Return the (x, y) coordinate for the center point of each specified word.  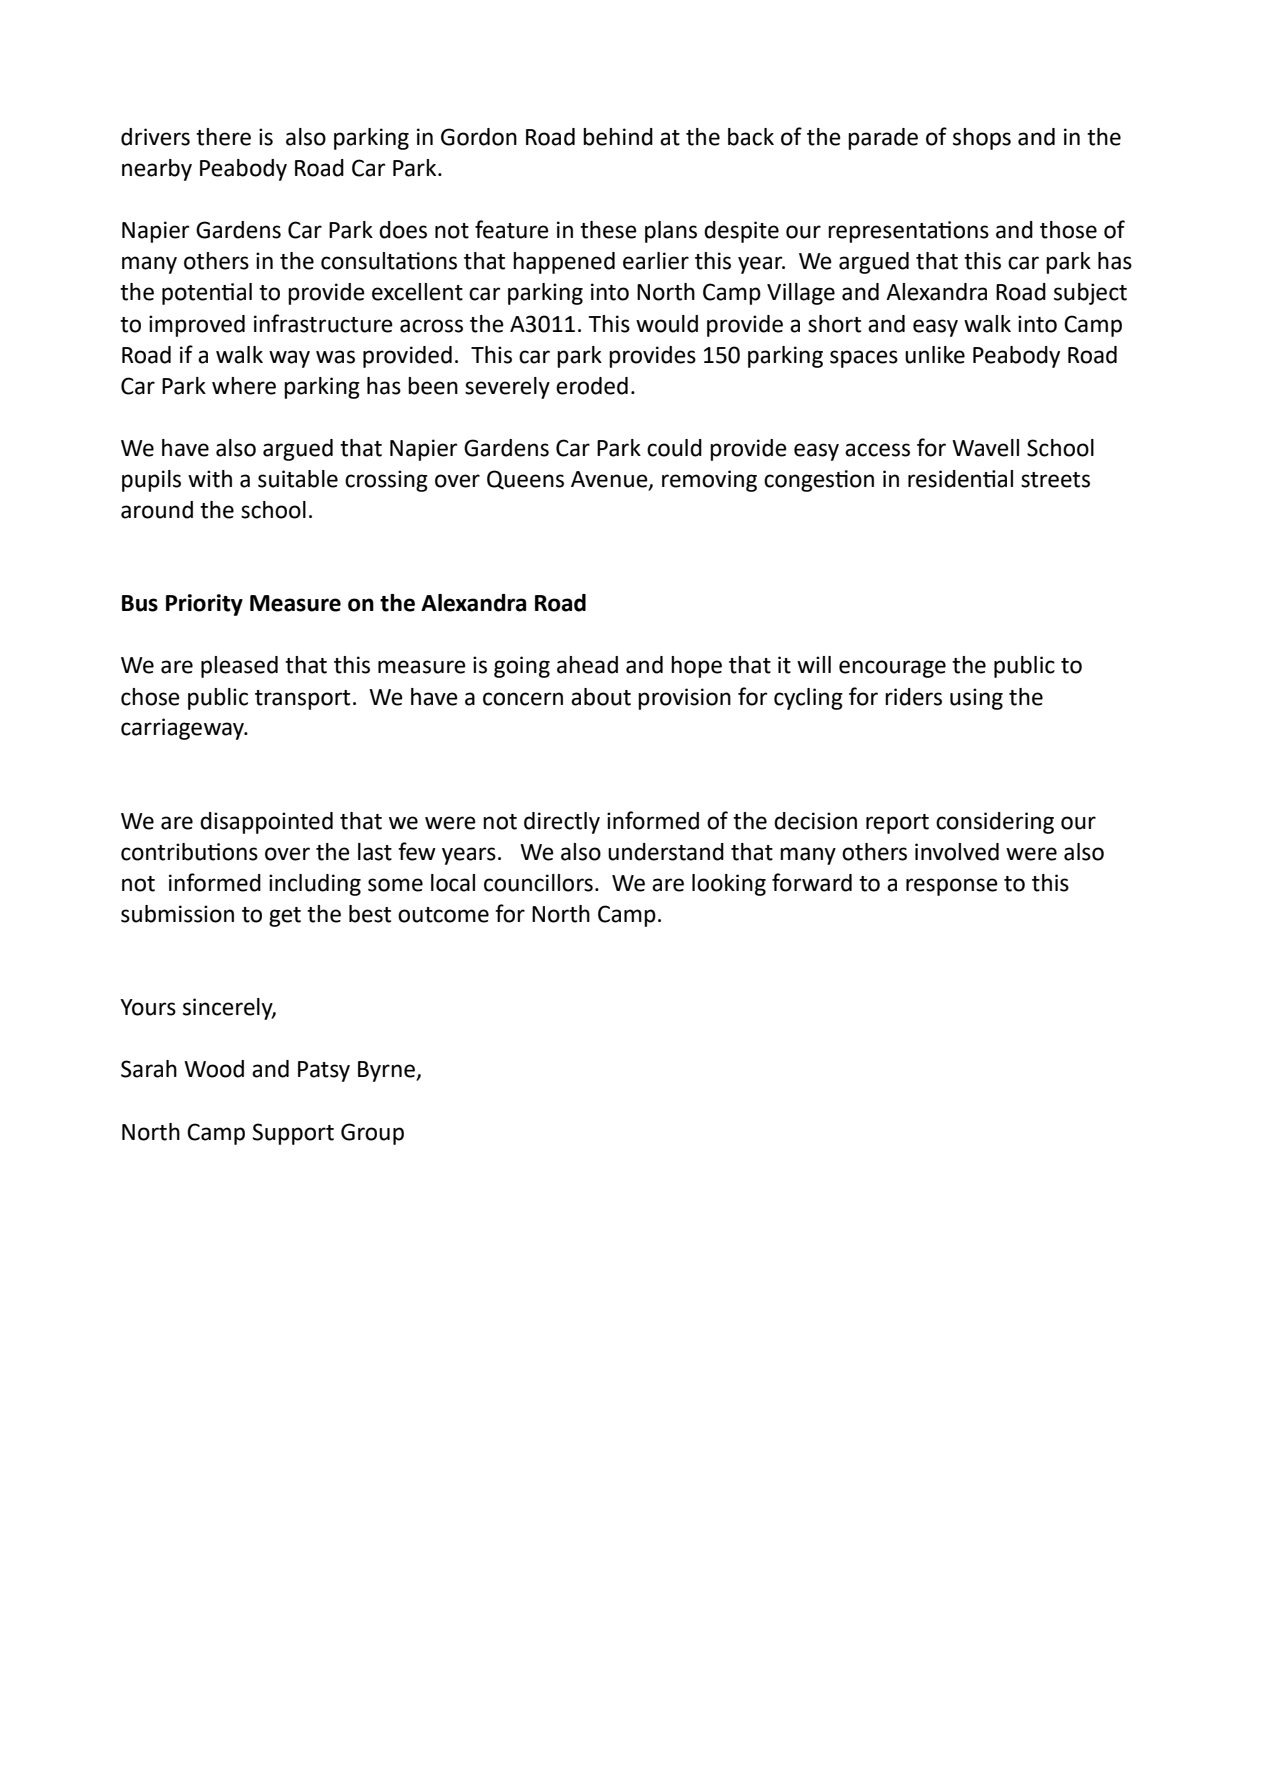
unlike (935, 355)
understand (666, 852)
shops (982, 139)
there (223, 137)
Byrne (387, 1071)
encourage (892, 669)
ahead (587, 665)
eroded (592, 386)
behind (618, 137)
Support (293, 1134)
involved (957, 852)
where (244, 386)
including (315, 885)
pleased (239, 667)
